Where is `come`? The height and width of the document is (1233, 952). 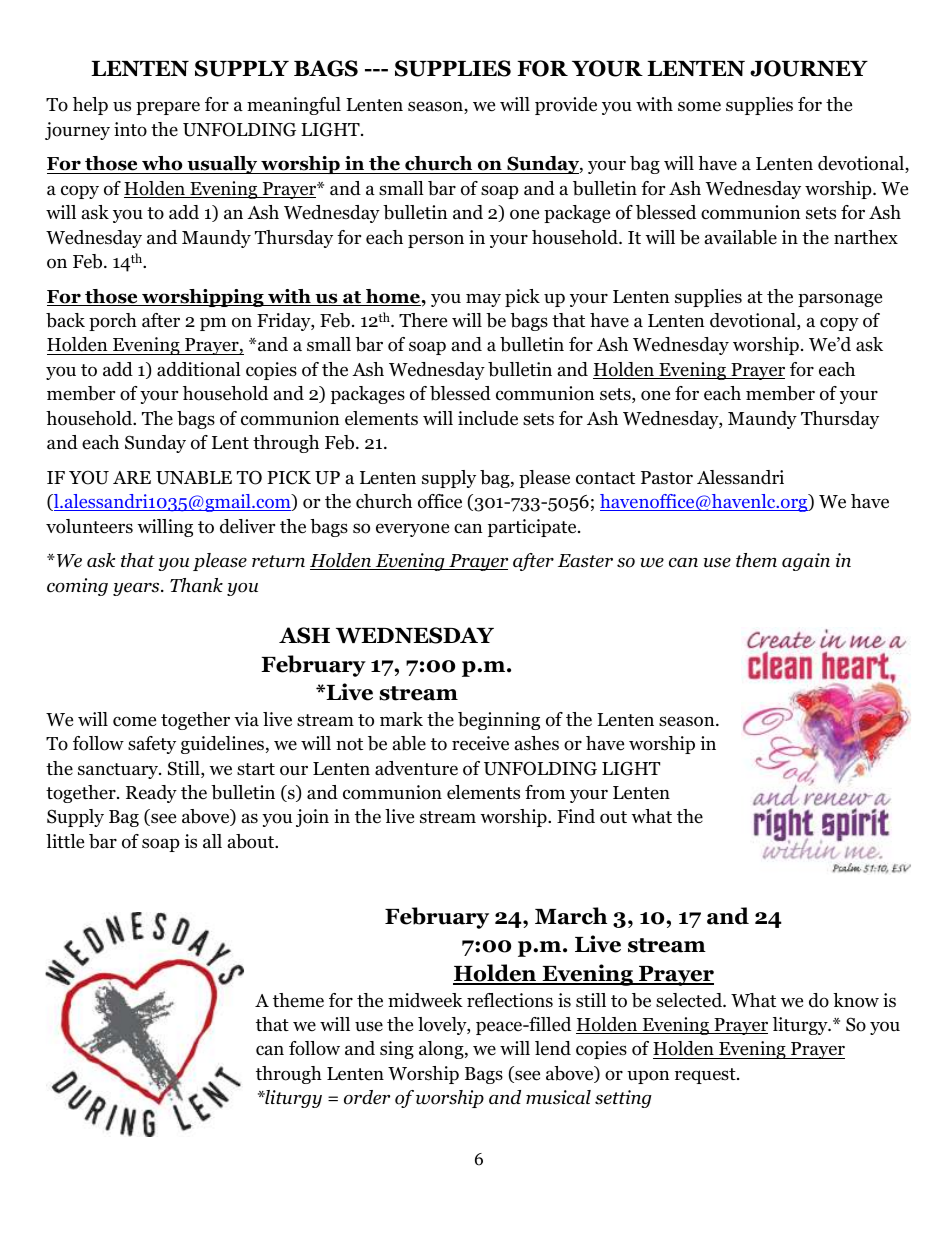 come is located at coordinates (134, 721).
